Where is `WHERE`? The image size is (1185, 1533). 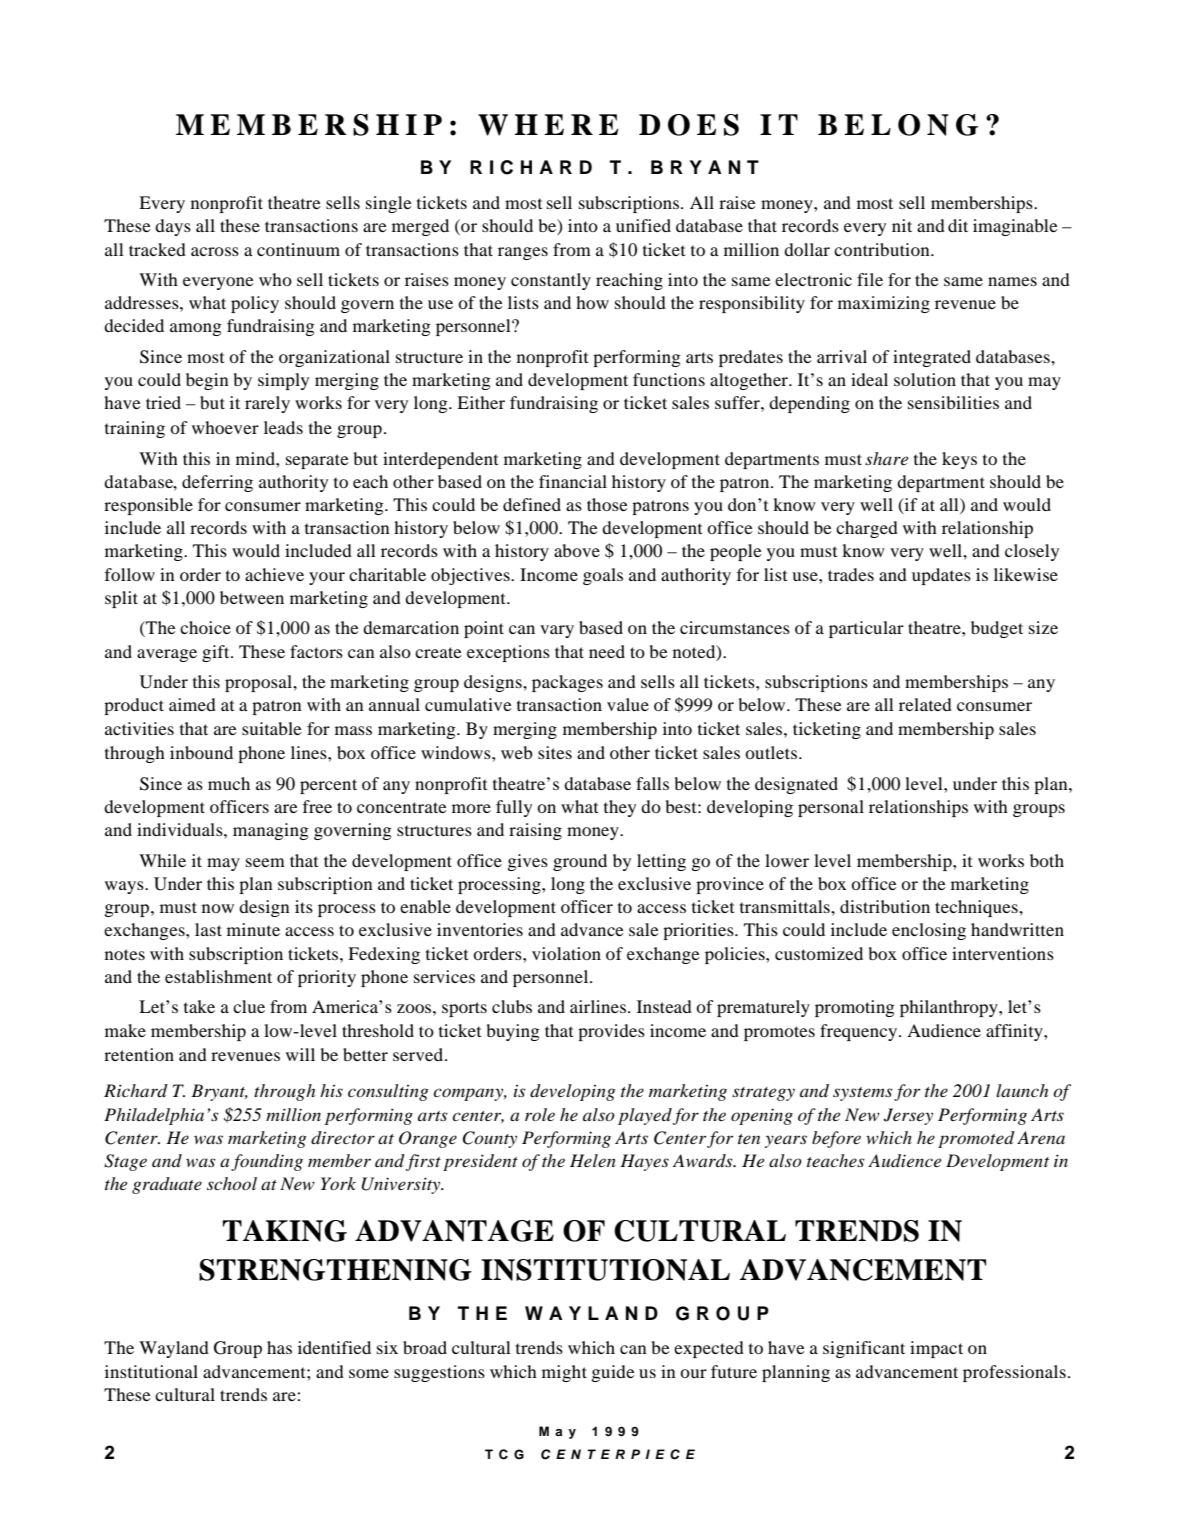
WHERE is located at coordinates (548, 125).
